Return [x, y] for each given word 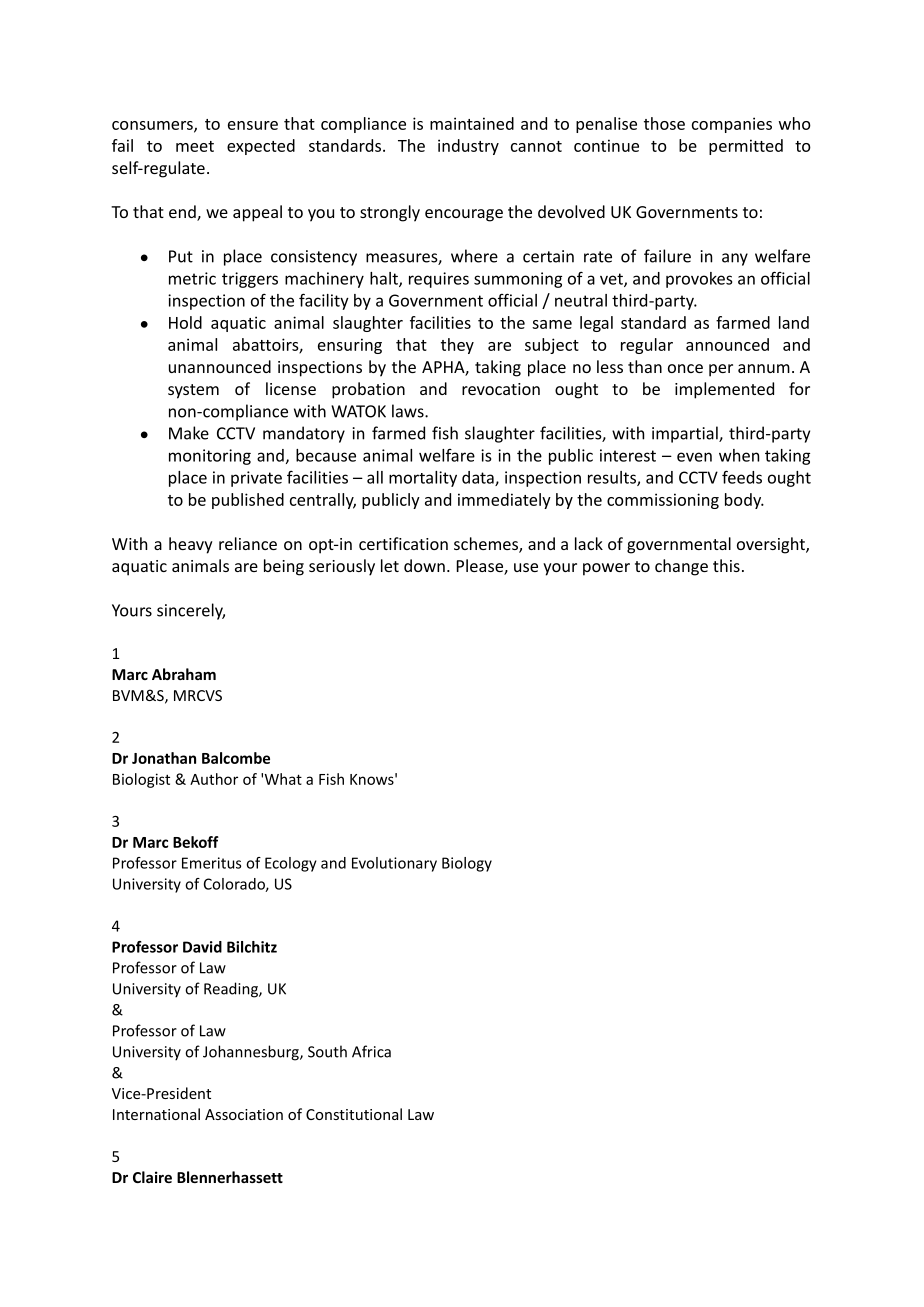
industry [468, 147]
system [193, 391]
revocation [501, 389]
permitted [746, 147]
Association [244, 1114]
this [726, 565]
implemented [724, 390]
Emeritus [211, 863]
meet [195, 146]
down [424, 565]
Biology [467, 864]
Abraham [184, 674]
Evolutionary [394, 864]
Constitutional [354, 1114]
